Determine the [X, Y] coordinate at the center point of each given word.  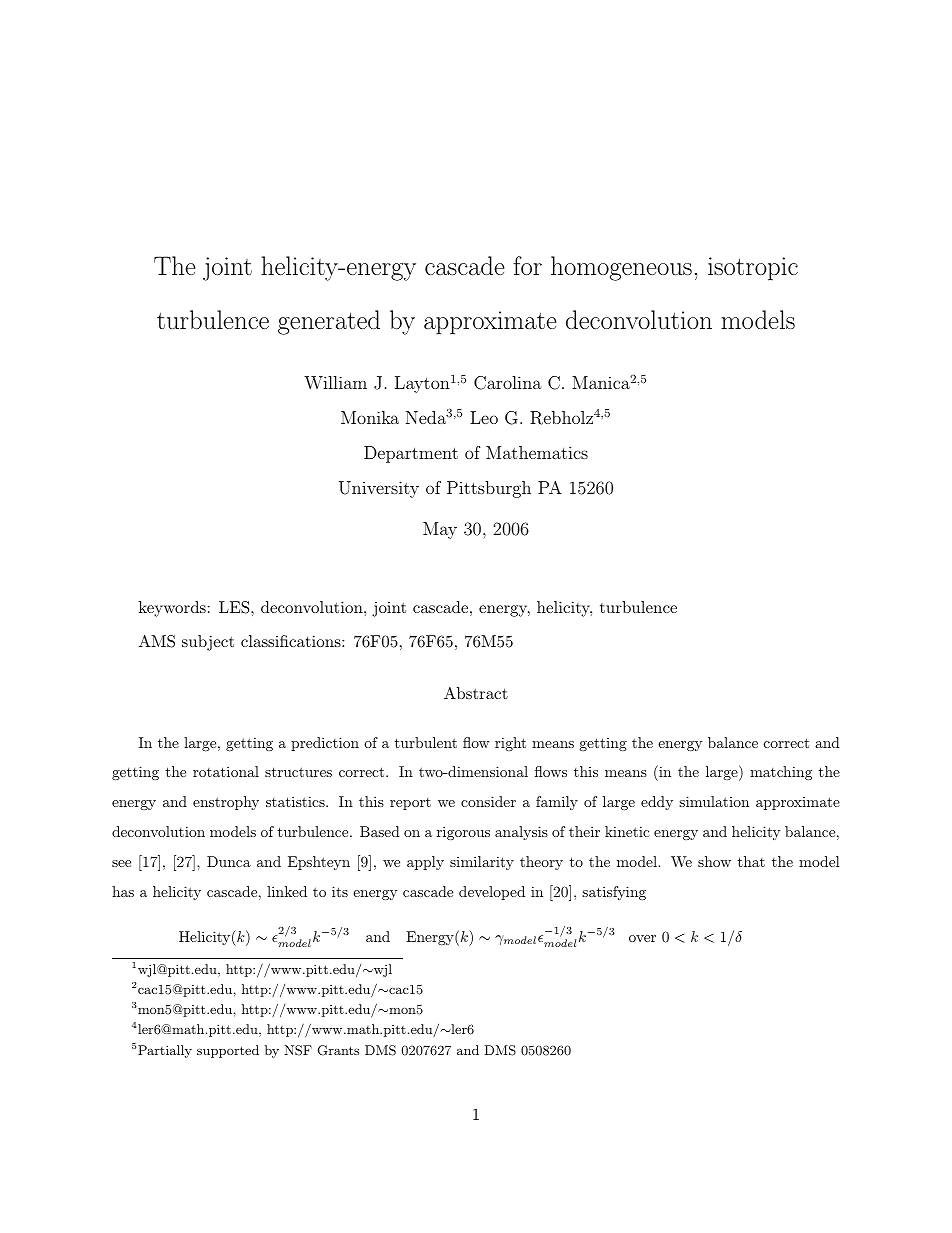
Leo [484, 417]
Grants [338, 1050]
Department [411, 454]
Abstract [476, 693]
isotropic [753, 269]
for [527, 265]
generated [329, 322]
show [714, 861]
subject [208, 643]
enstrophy [226, 803]
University [379, 489]
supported [228, 1051]
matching [781, 773]
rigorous [463, 833]
